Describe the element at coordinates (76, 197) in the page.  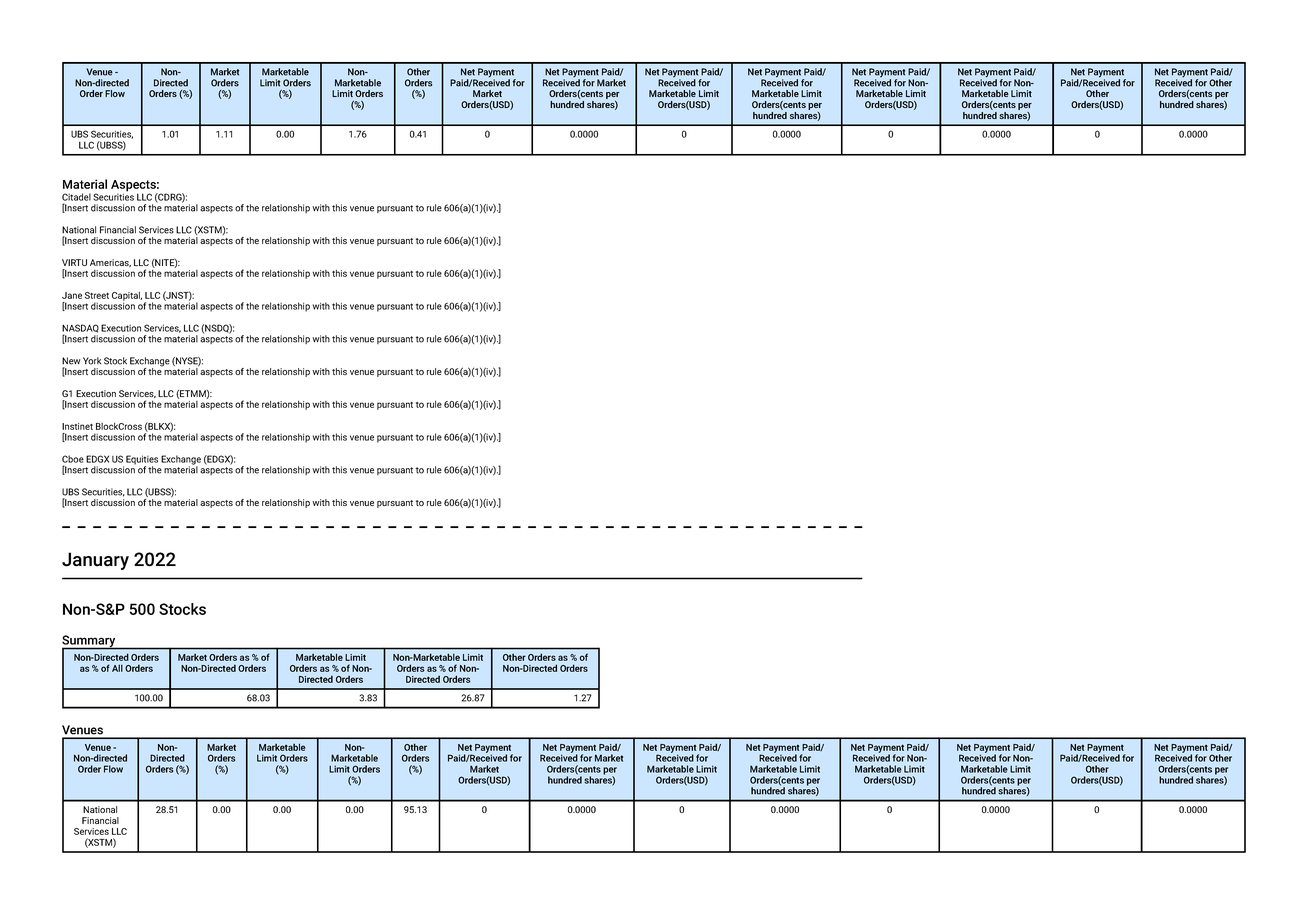
I see `Citadel` at that location.
